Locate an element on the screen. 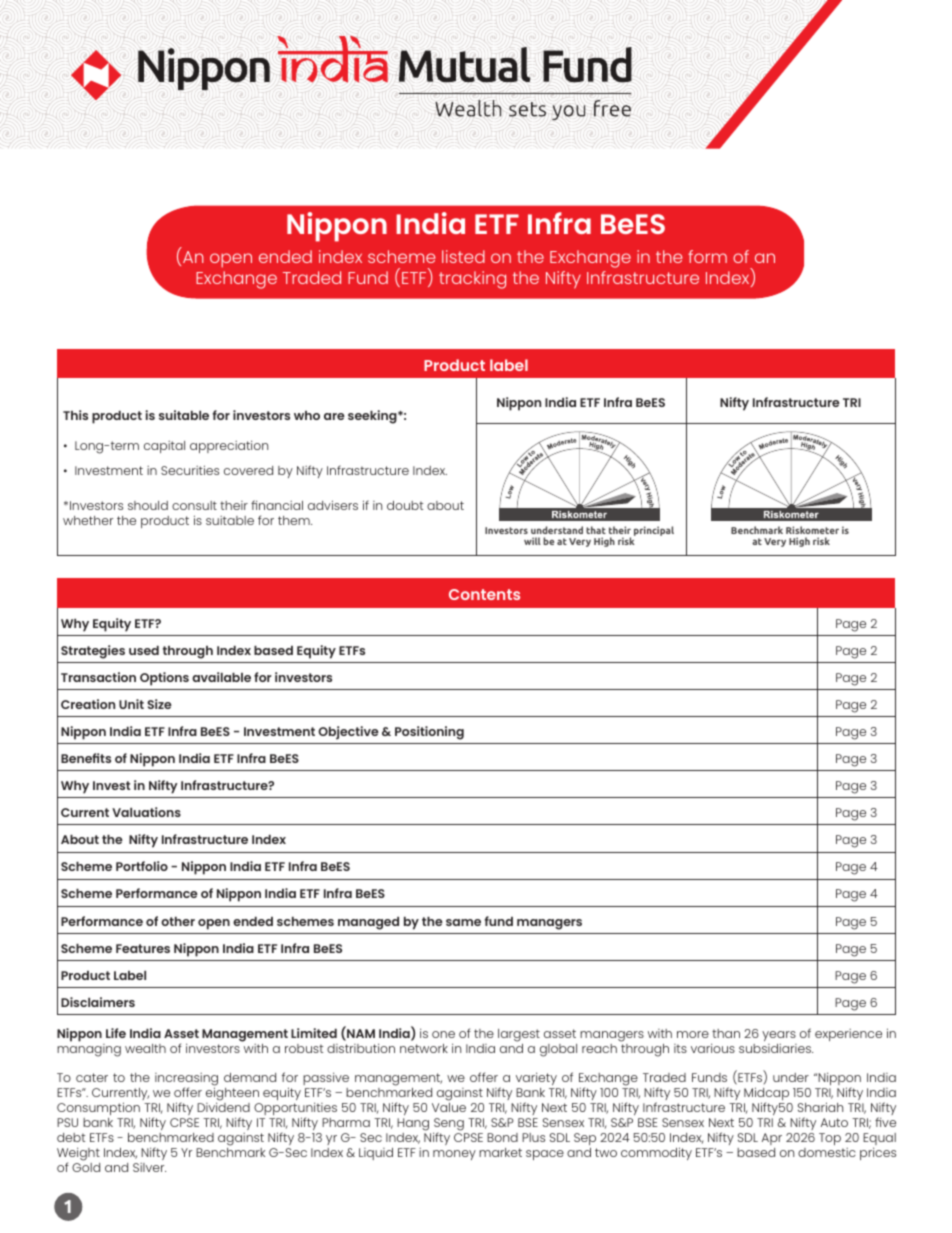 The image size is (952, 1233). principal is located at coordinates (654, 531).
